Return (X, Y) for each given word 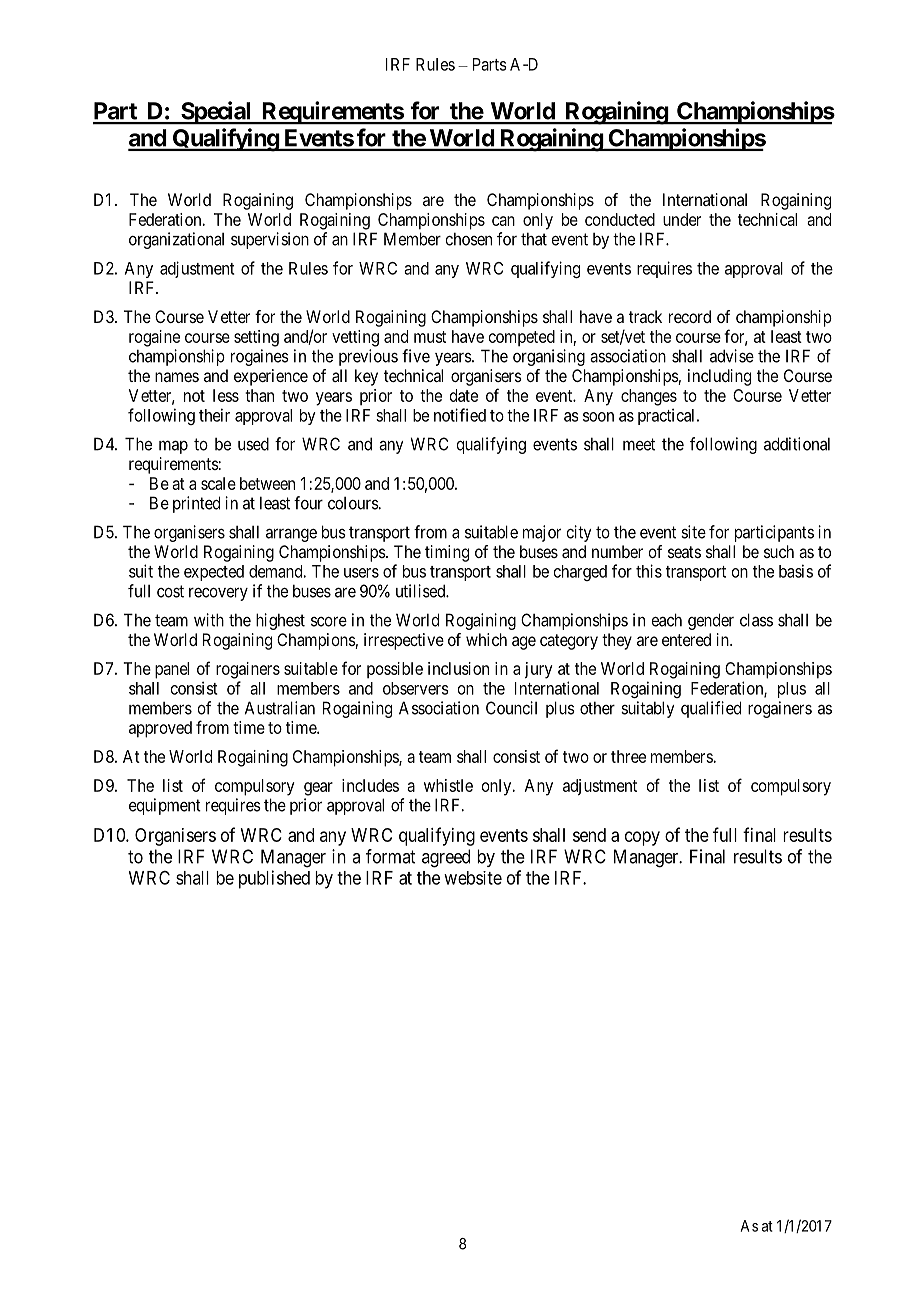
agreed (446, 858)
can (503, 221)
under (682, 219)
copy (642, 838)
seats (684, 552)
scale (218, 483)
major (542, 533)
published (274, 879)
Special (216, 113)
